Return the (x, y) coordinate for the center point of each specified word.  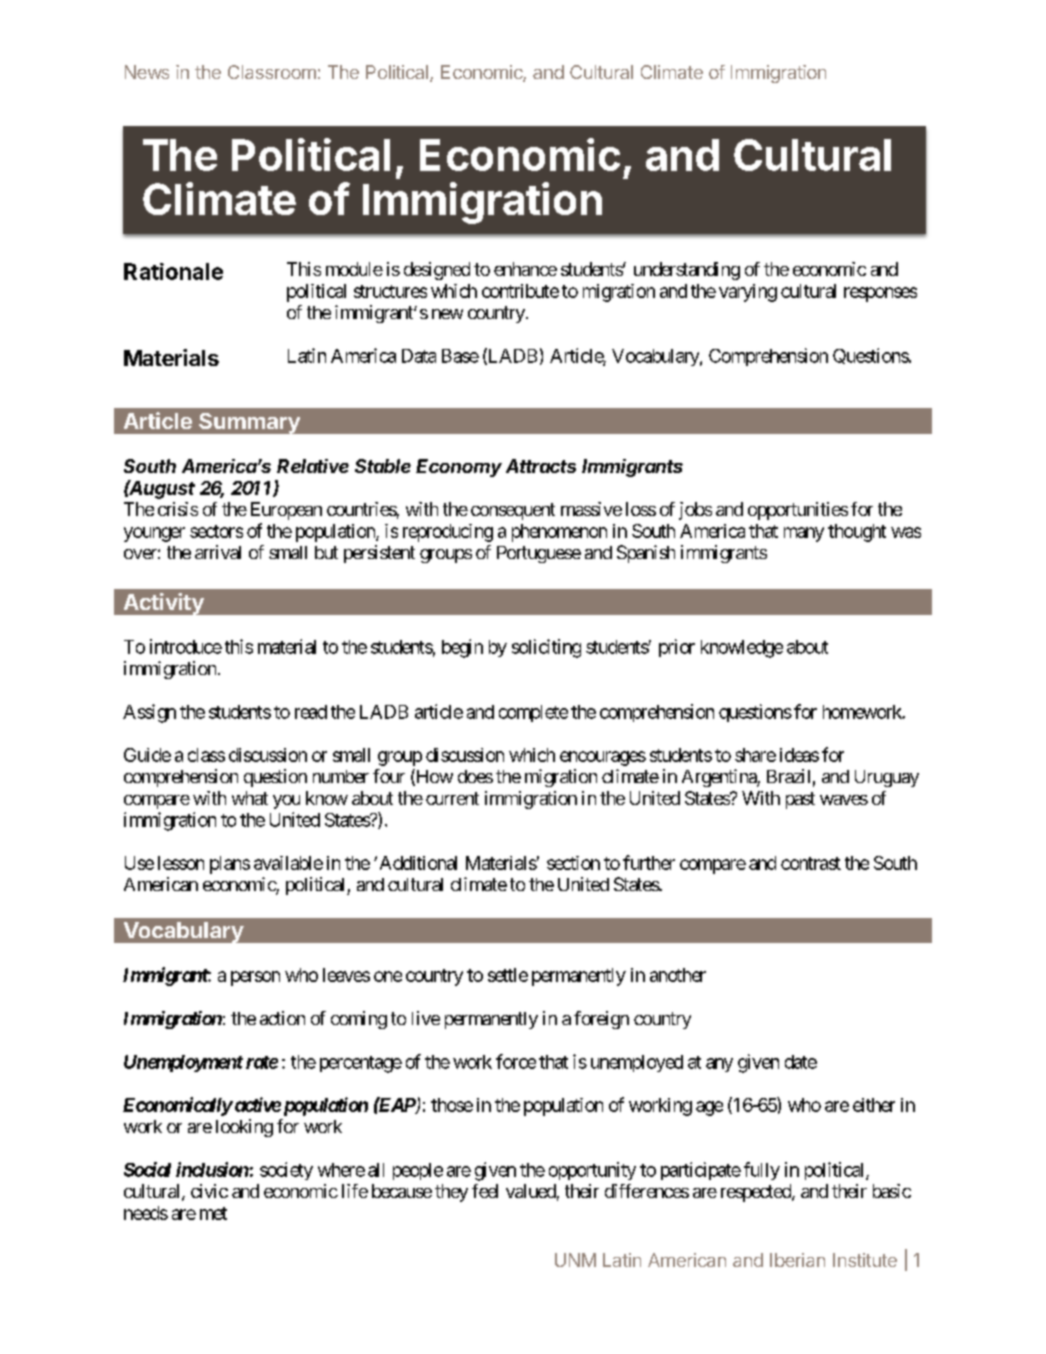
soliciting (546, 648)
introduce (186, 646)
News (147, 72)
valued (531, 1191)
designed (437, 271)
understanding (687, 271)
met (213, 1213)
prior (677, 648)
